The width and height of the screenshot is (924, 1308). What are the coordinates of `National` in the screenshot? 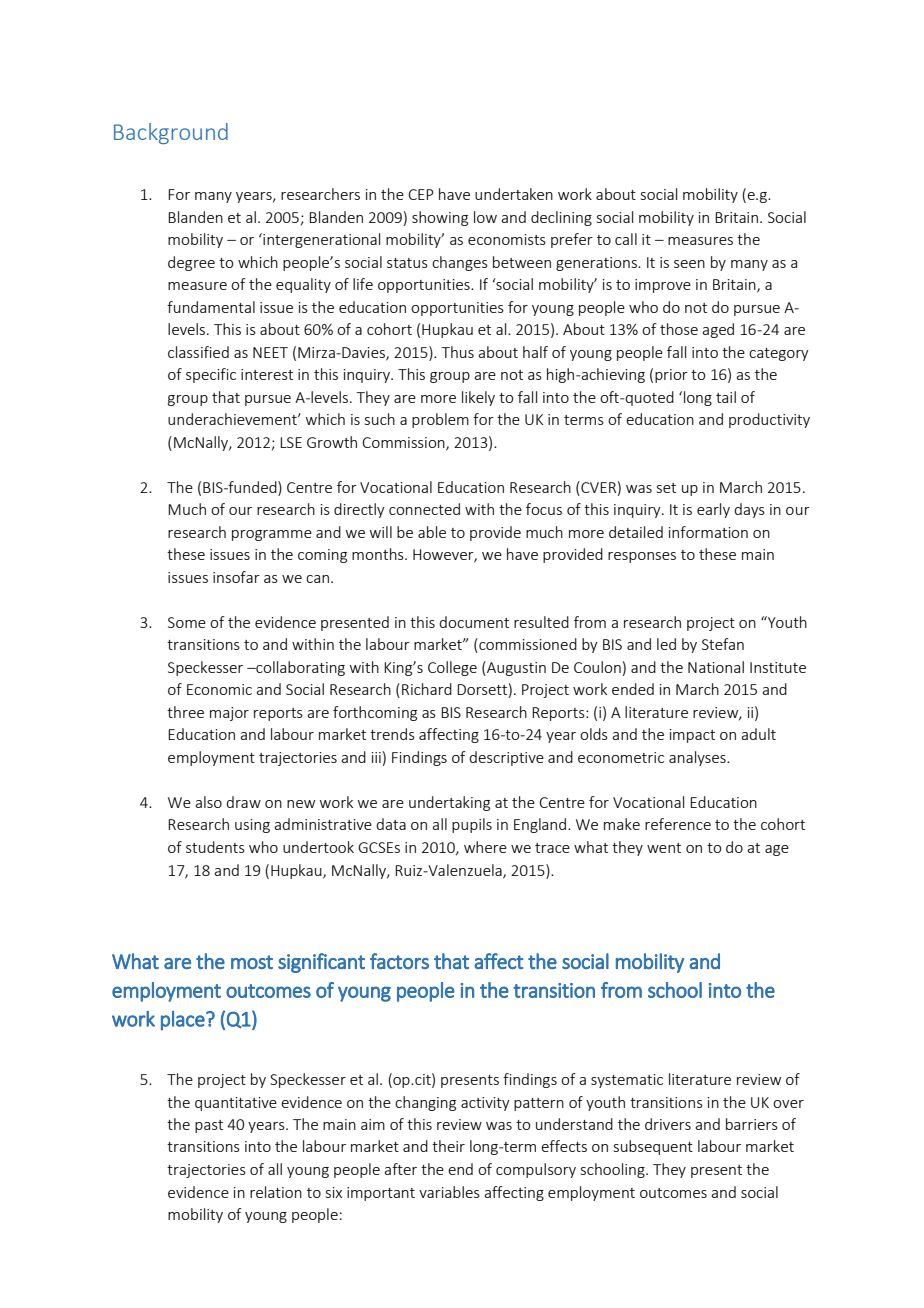 It's located at (716, 667).
